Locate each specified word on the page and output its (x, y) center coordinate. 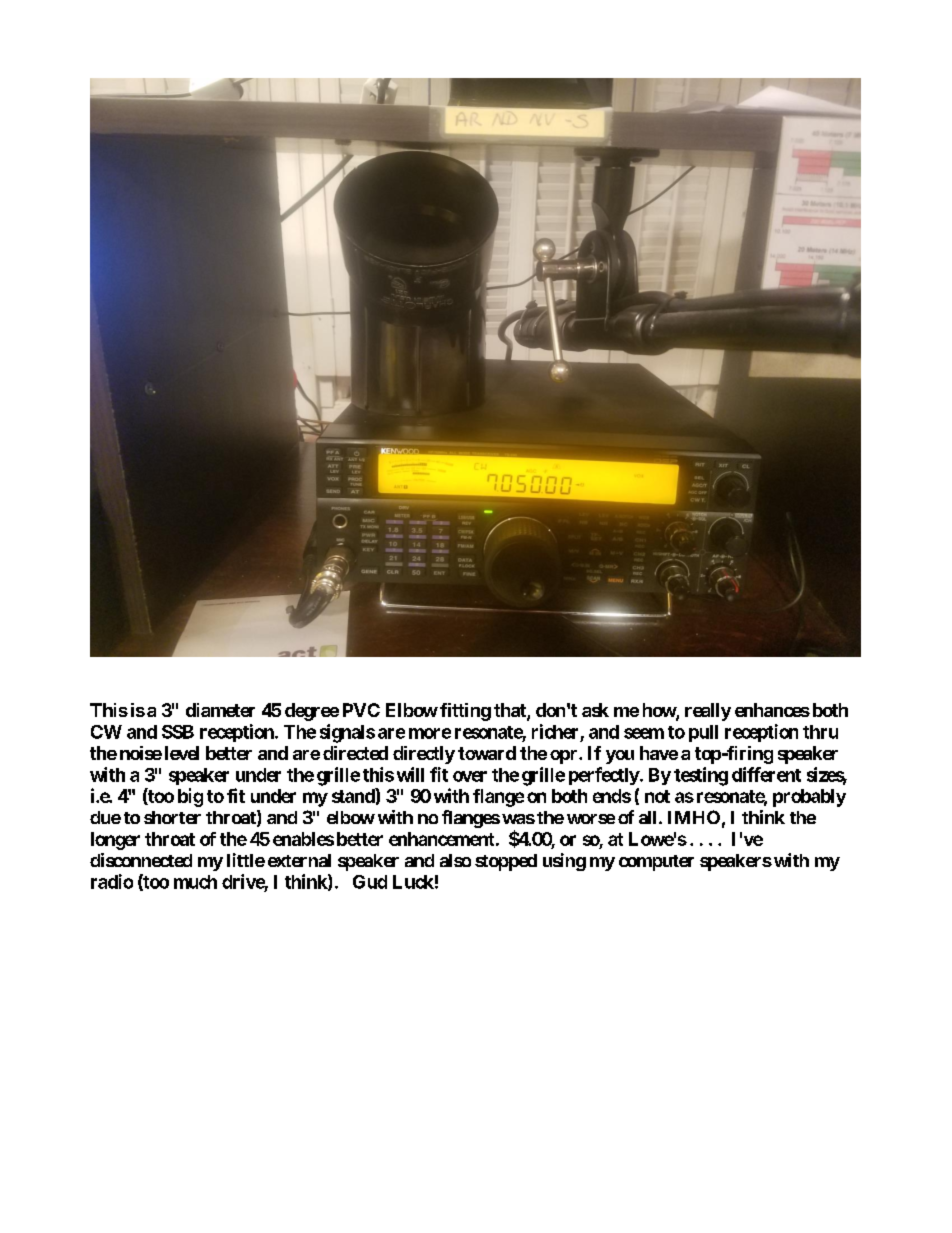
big (190, 797)
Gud (370, 882)
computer (656, 863)
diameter (220, 710)
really (708, 712)
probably (809, 798)
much (195, 882)
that (511, 711)
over (470, 776)
